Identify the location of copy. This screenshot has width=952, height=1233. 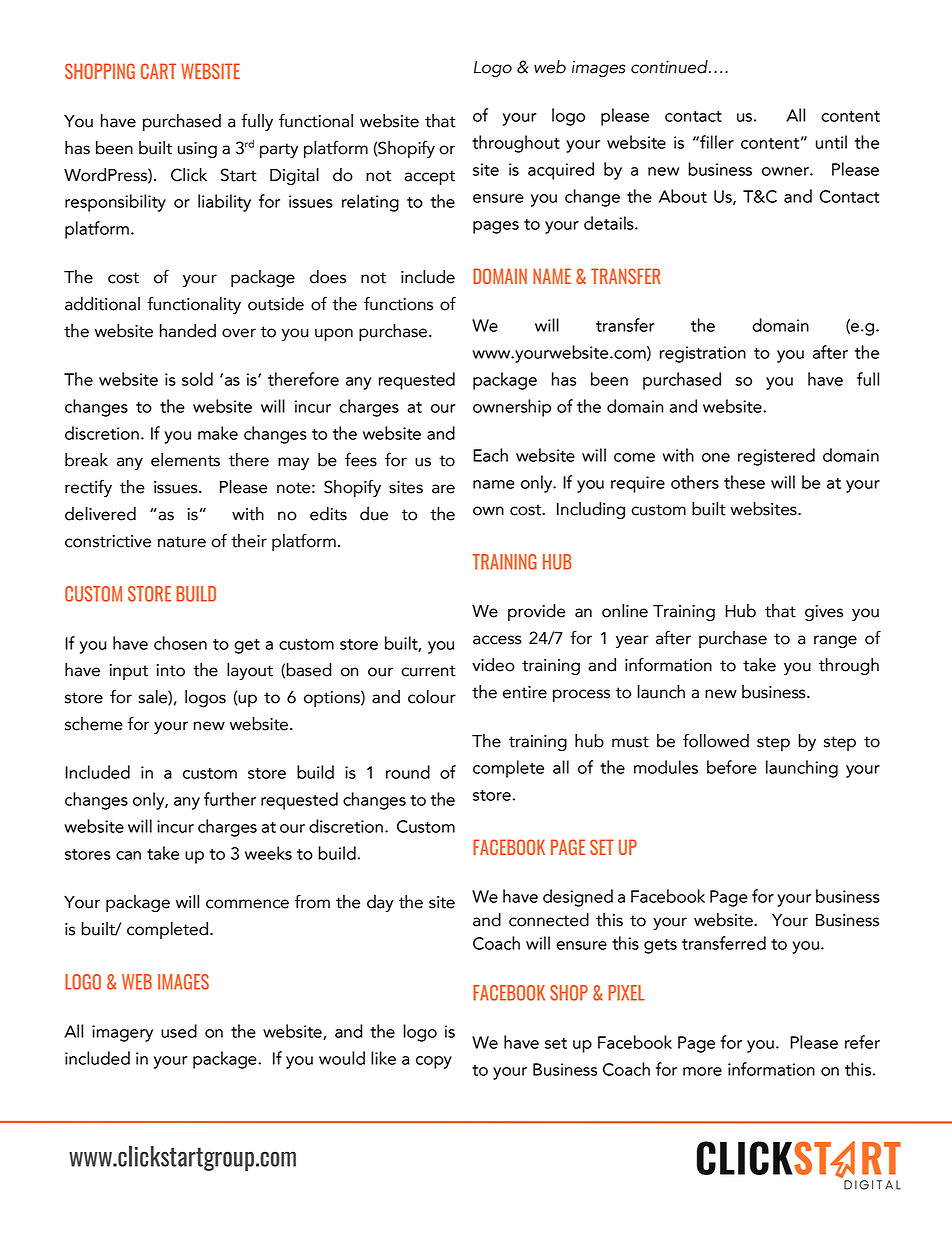
(434, 1062).
